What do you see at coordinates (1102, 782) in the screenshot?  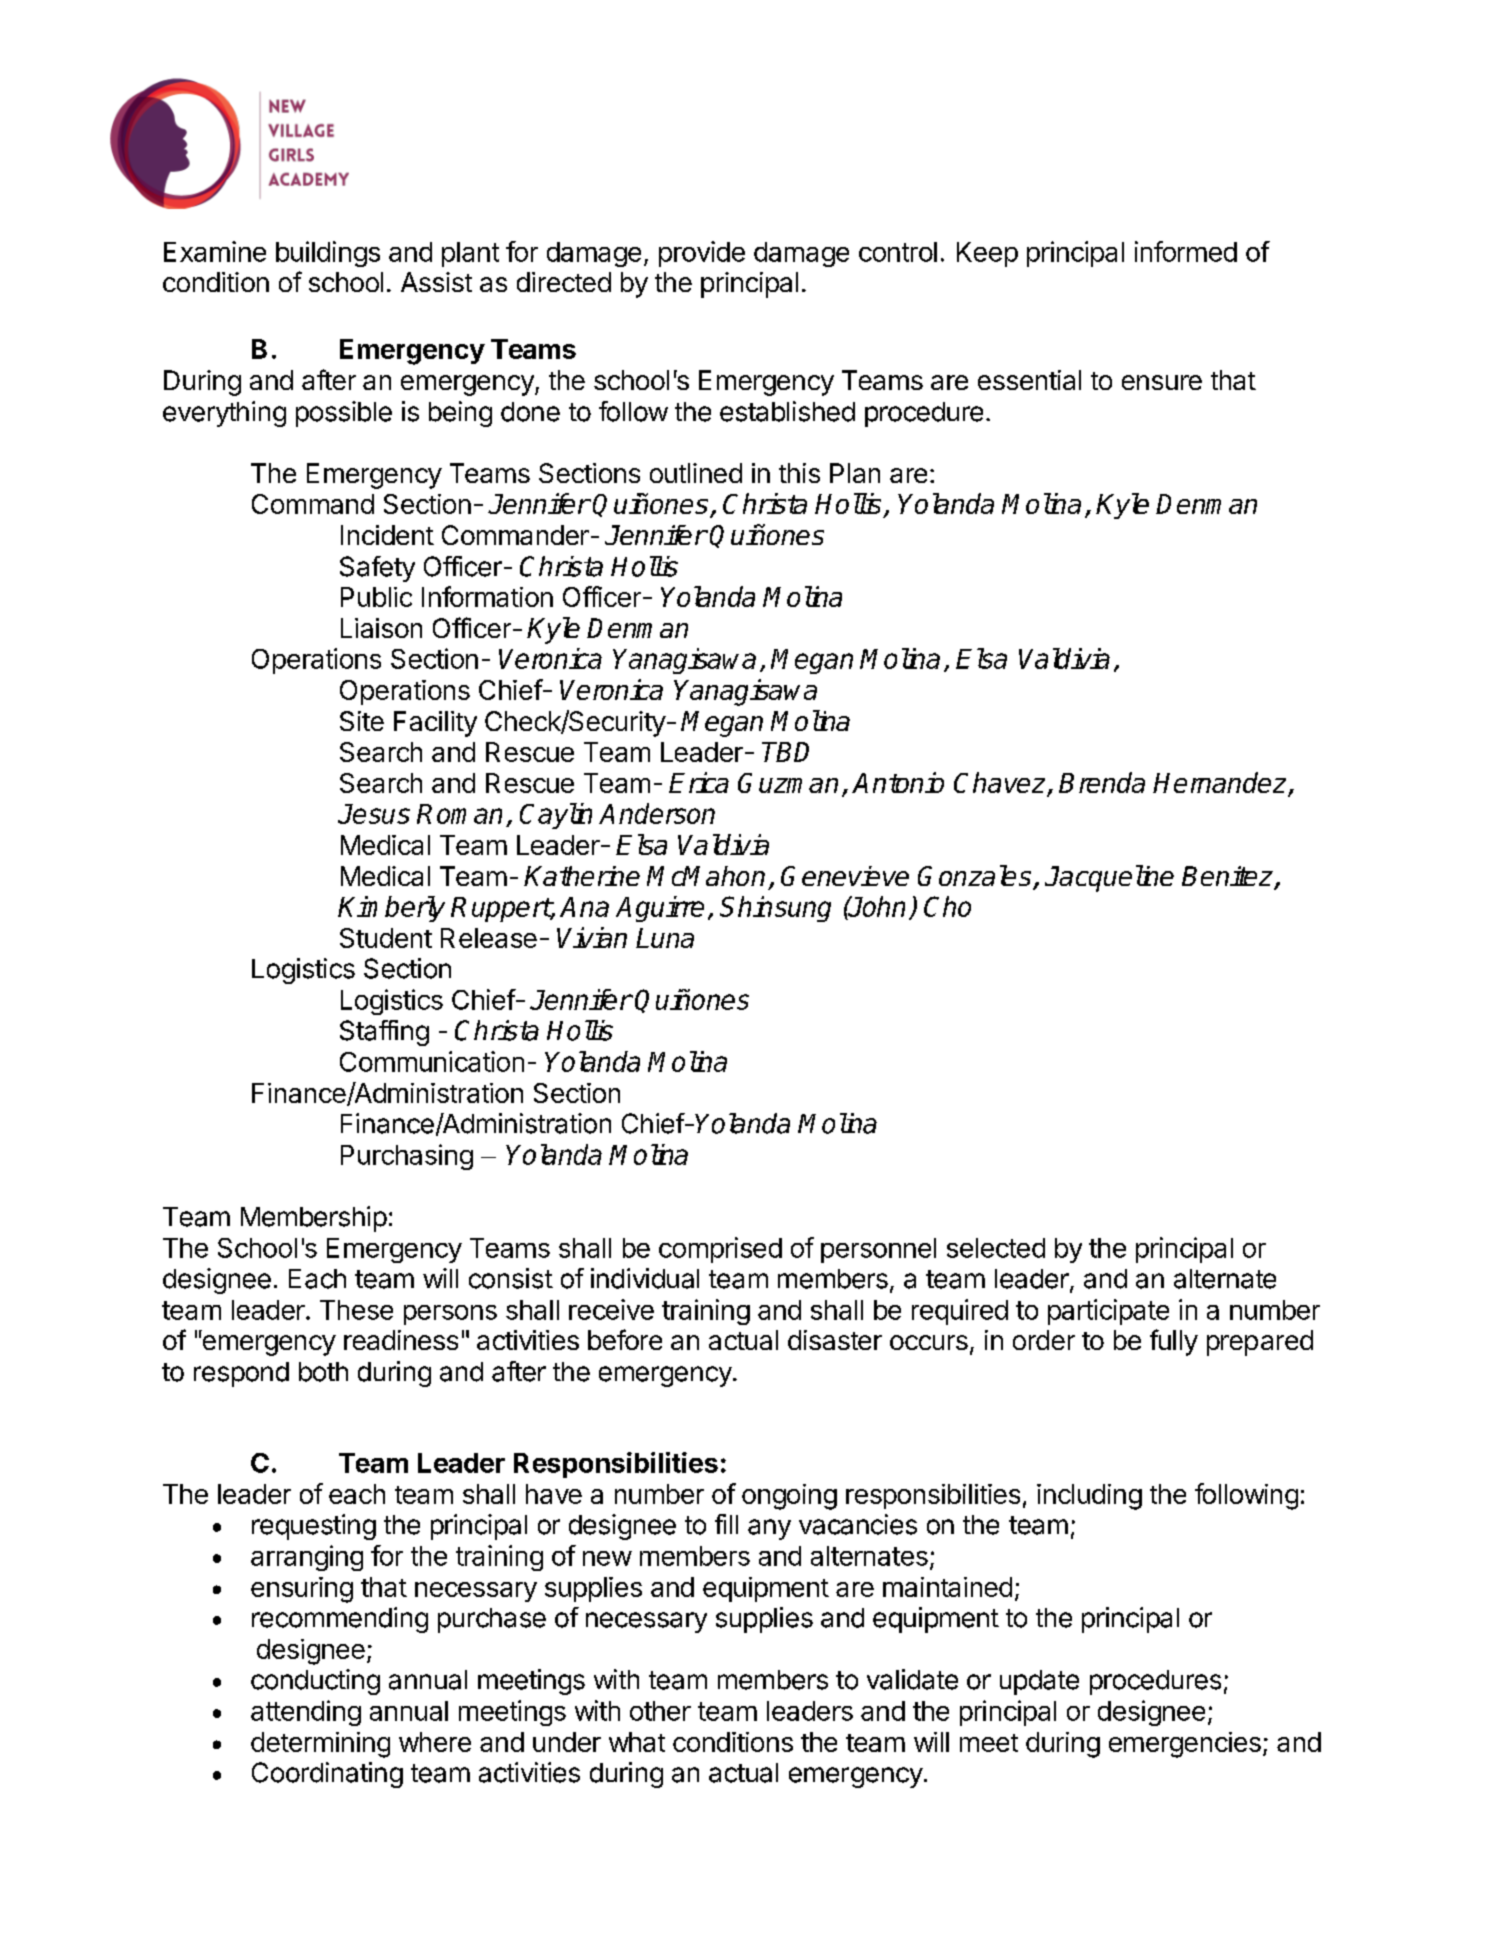 I see `Brenda` at bounding box center [1102, 782].
